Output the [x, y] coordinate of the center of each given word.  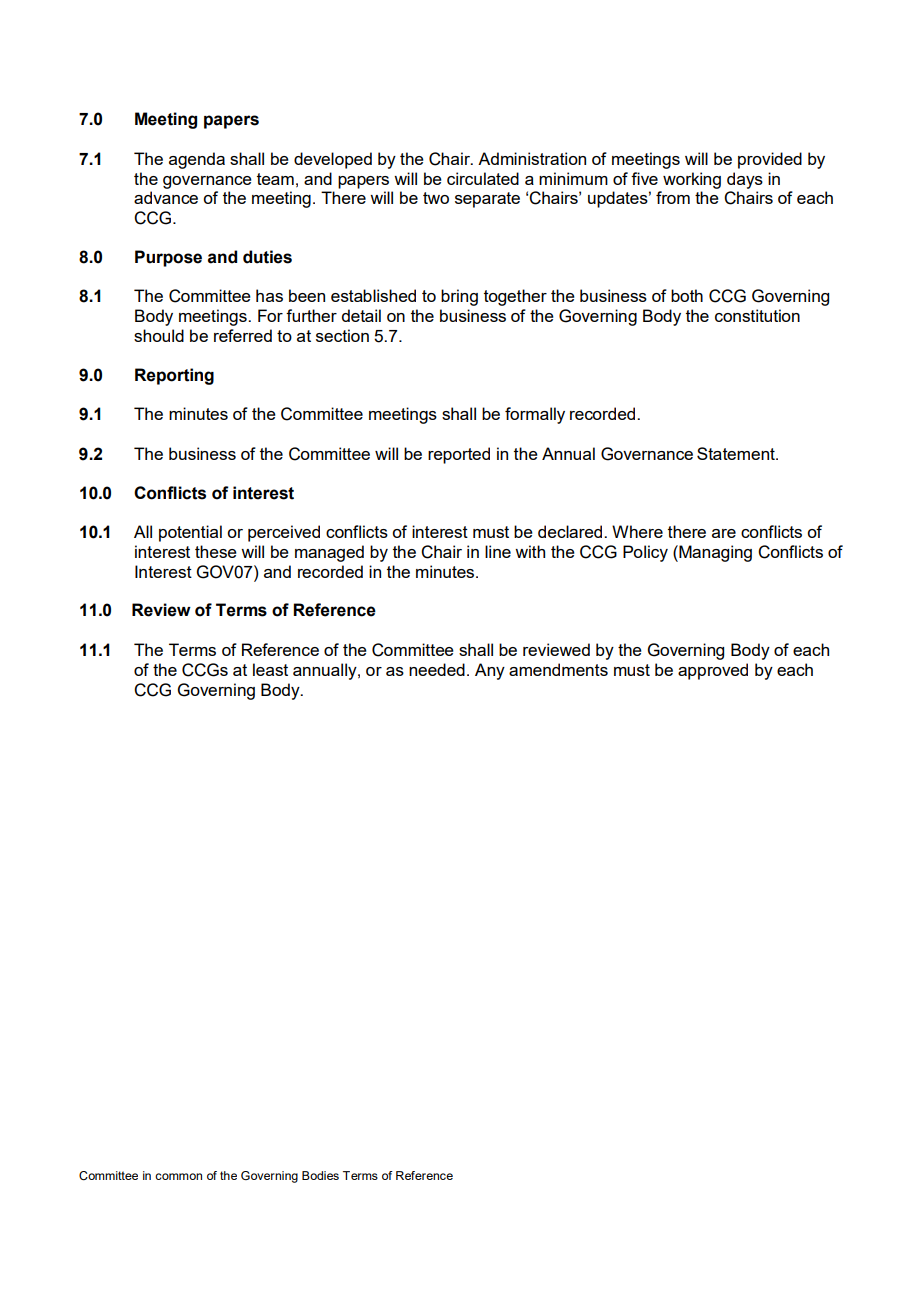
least [270, 669]
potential [190, 533]
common [178, 1176]
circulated [483, 178]
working [692, 180]
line [498, 551]
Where [637, 531]
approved [713, 671]
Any [490, 671]
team [275, 179]
